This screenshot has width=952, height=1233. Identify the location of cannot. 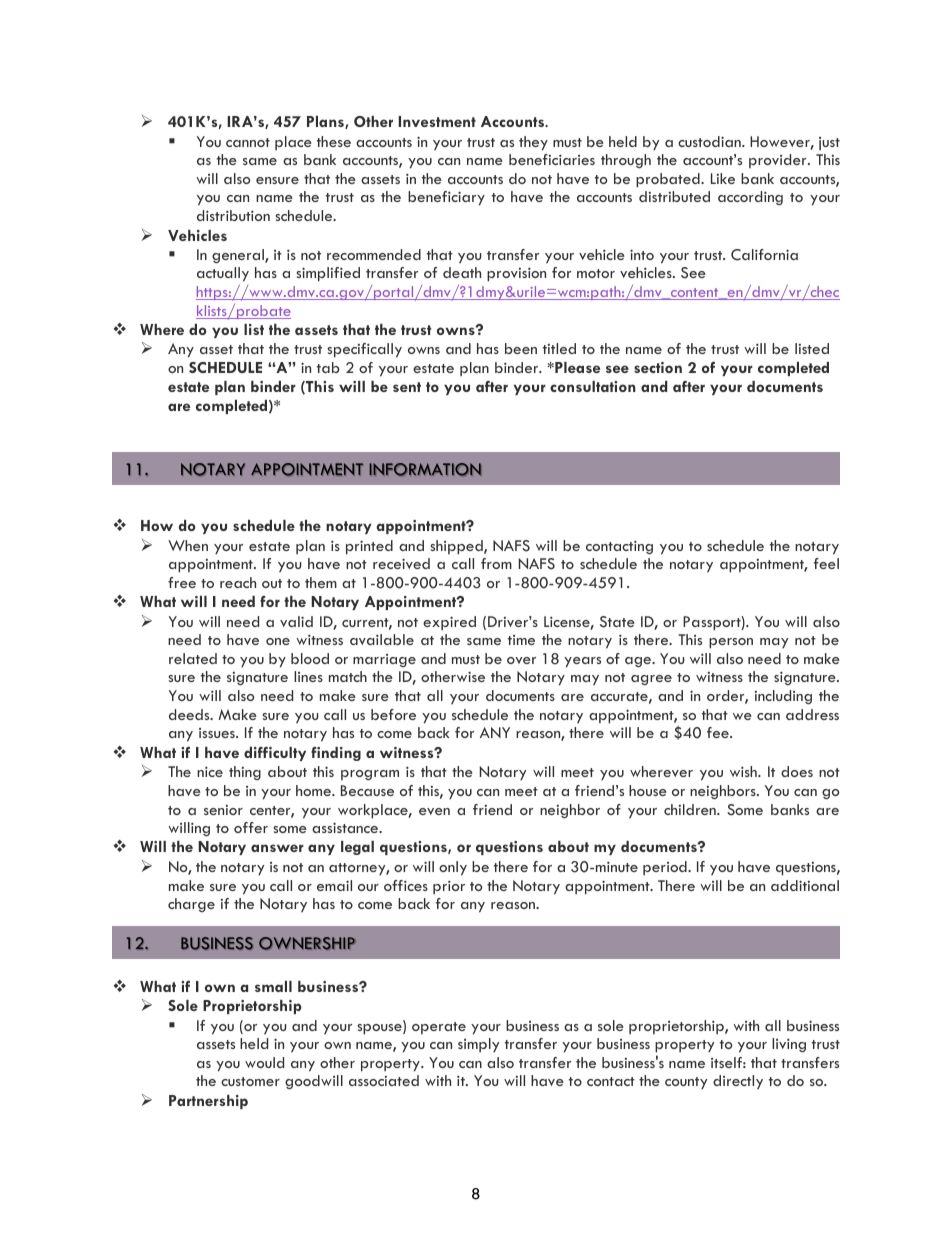
(248, 142).
